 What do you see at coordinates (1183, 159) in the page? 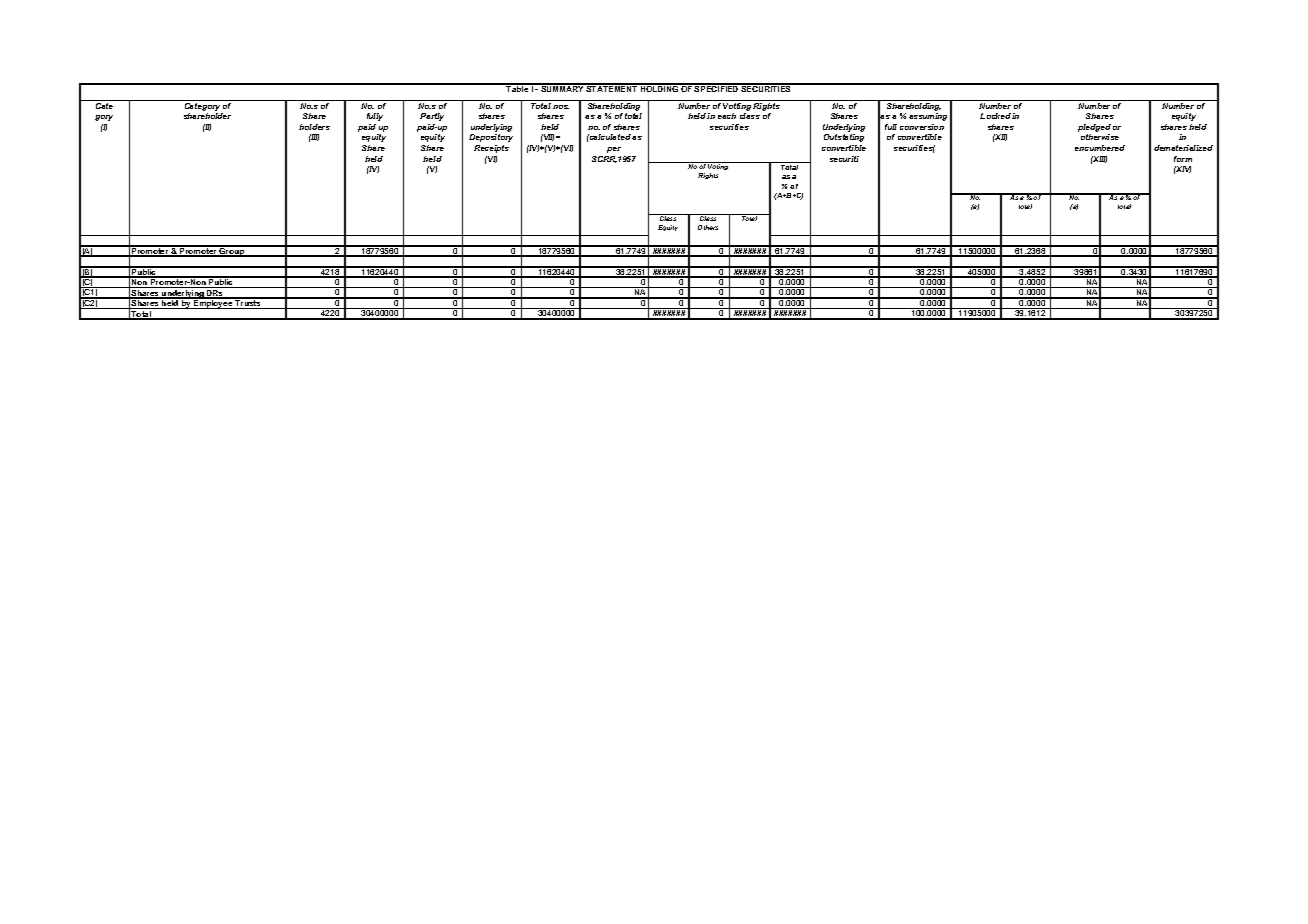
I see `form` at bounding box center [1183, 159].
